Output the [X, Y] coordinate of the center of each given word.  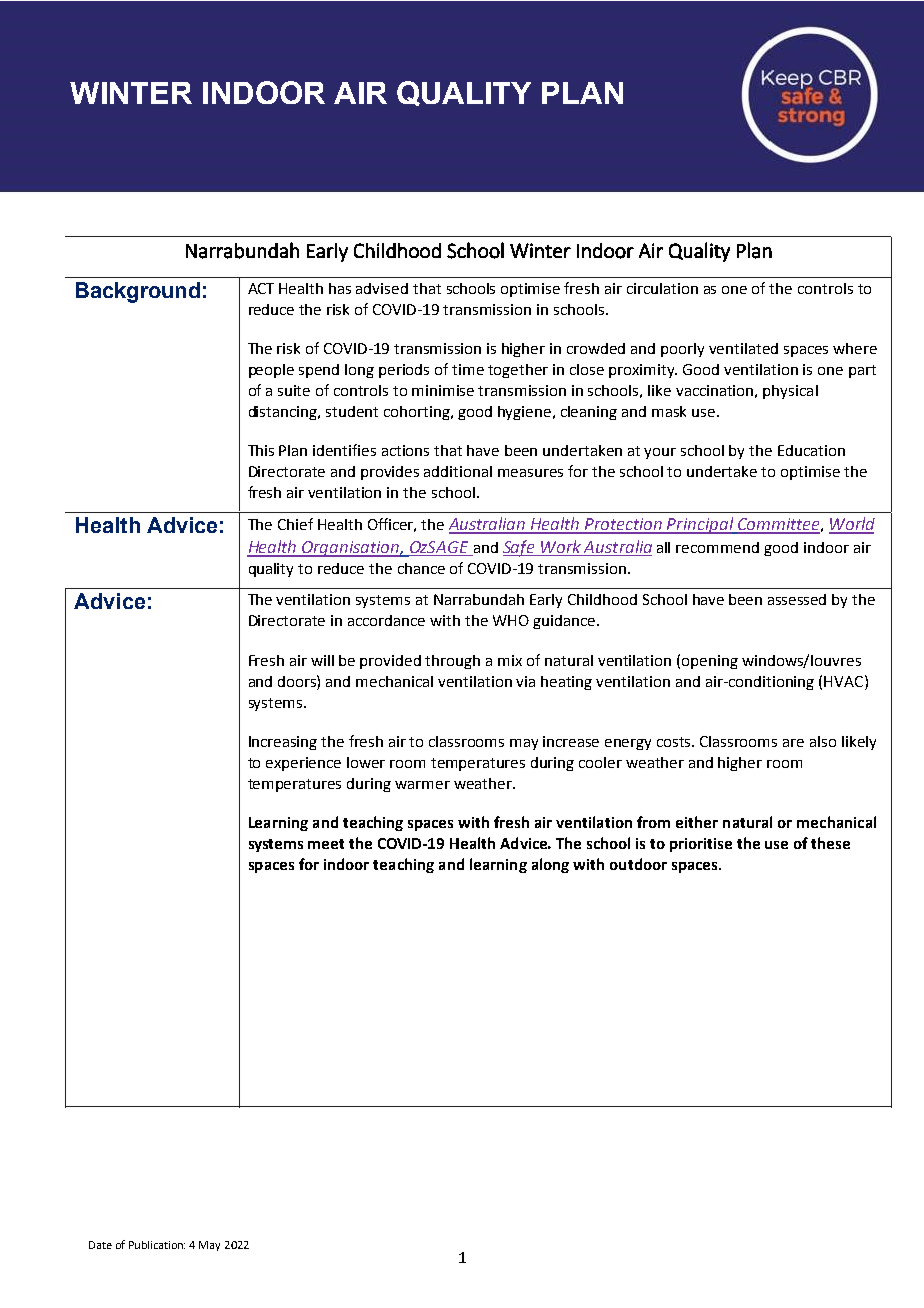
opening [710, 662]
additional [458, 471]
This [261, 450]
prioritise [701, 845]
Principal [701, 525]
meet [326, 844]
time [468, 369]
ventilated [743, 348]
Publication [157, 1245]
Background [138, 292]
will [322, 660]
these [830, 843]
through [452, 662]
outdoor [638, 864]
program [510, 829]
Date [100, 1245]
